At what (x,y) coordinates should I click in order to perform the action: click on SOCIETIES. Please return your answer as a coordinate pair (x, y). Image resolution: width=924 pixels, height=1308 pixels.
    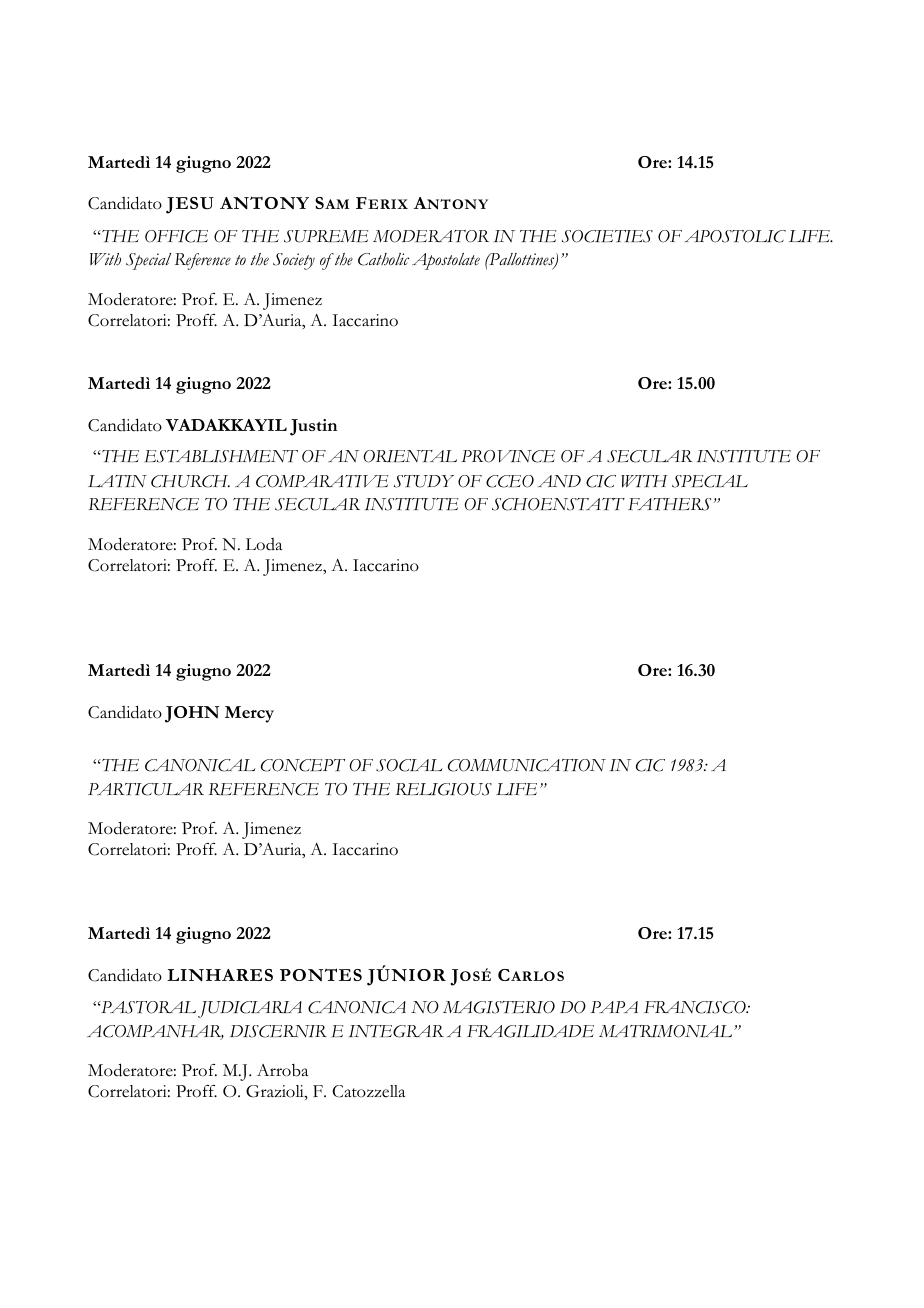
    Looking at the image, I should click on (607, 236).
